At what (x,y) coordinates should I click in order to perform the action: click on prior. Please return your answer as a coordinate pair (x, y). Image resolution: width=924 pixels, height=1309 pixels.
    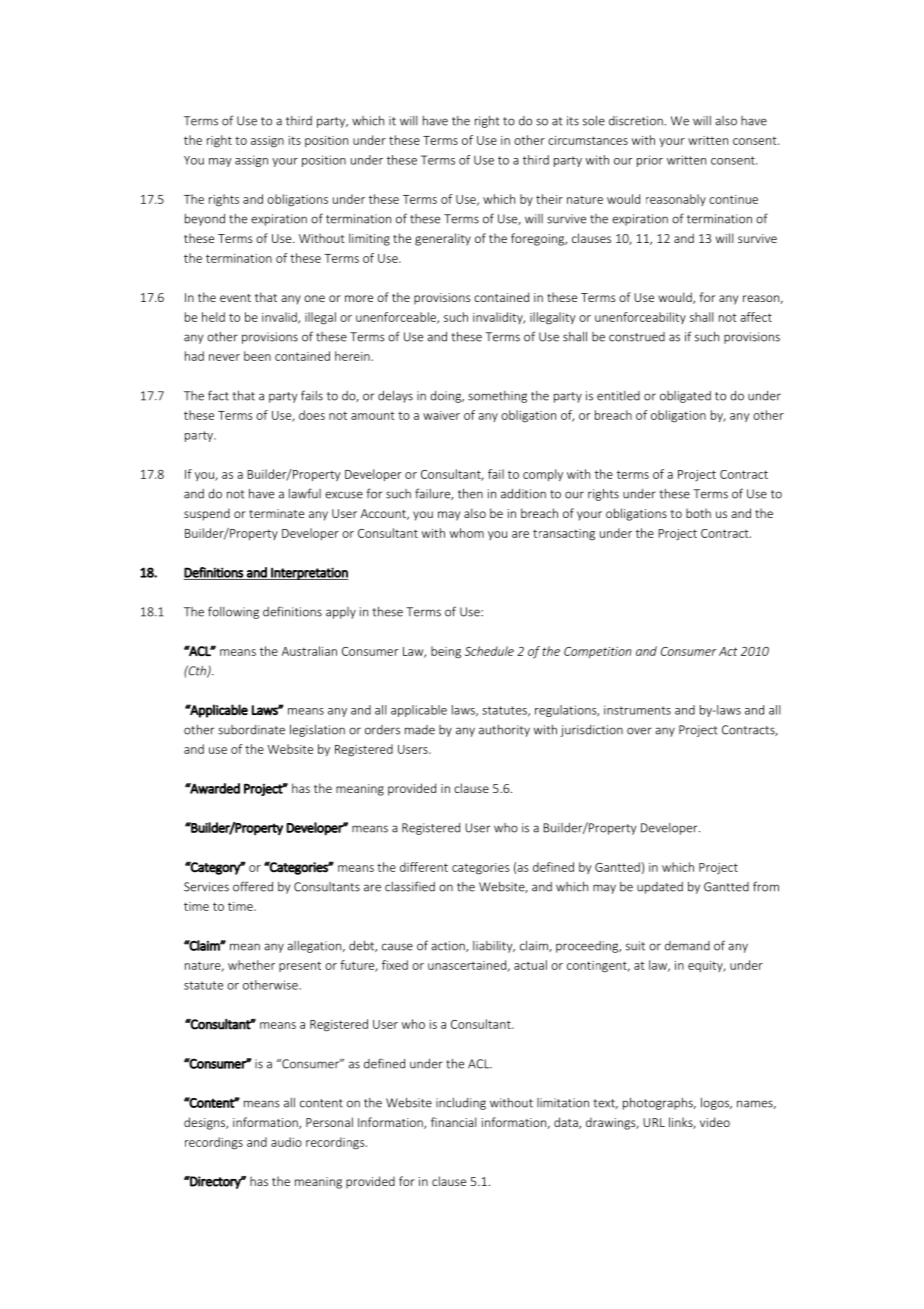
    Looking at the image, I should click on (650, 161).
